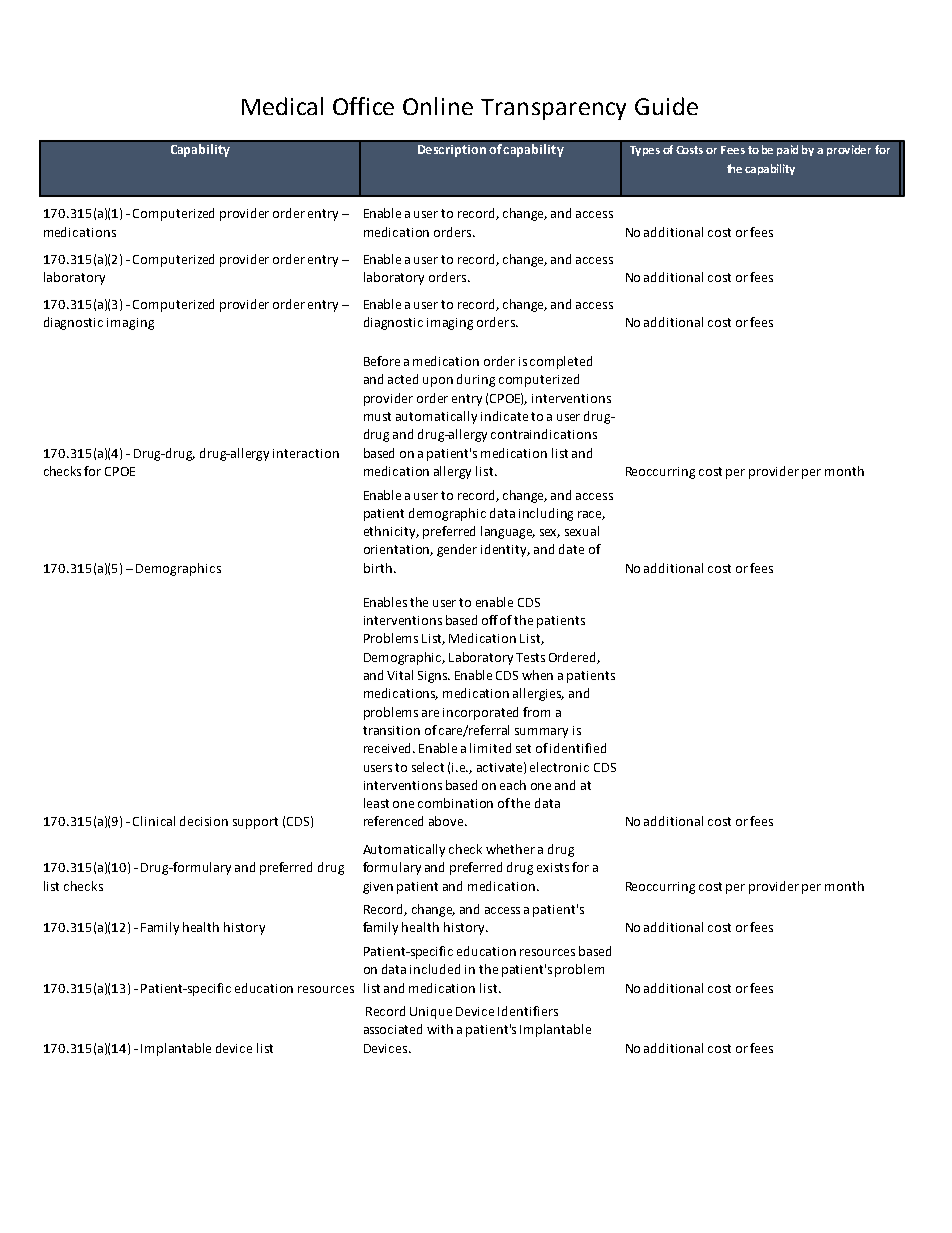  Describe the element at coordinates (282, 106) in the document. I see `Medical` at that location.
